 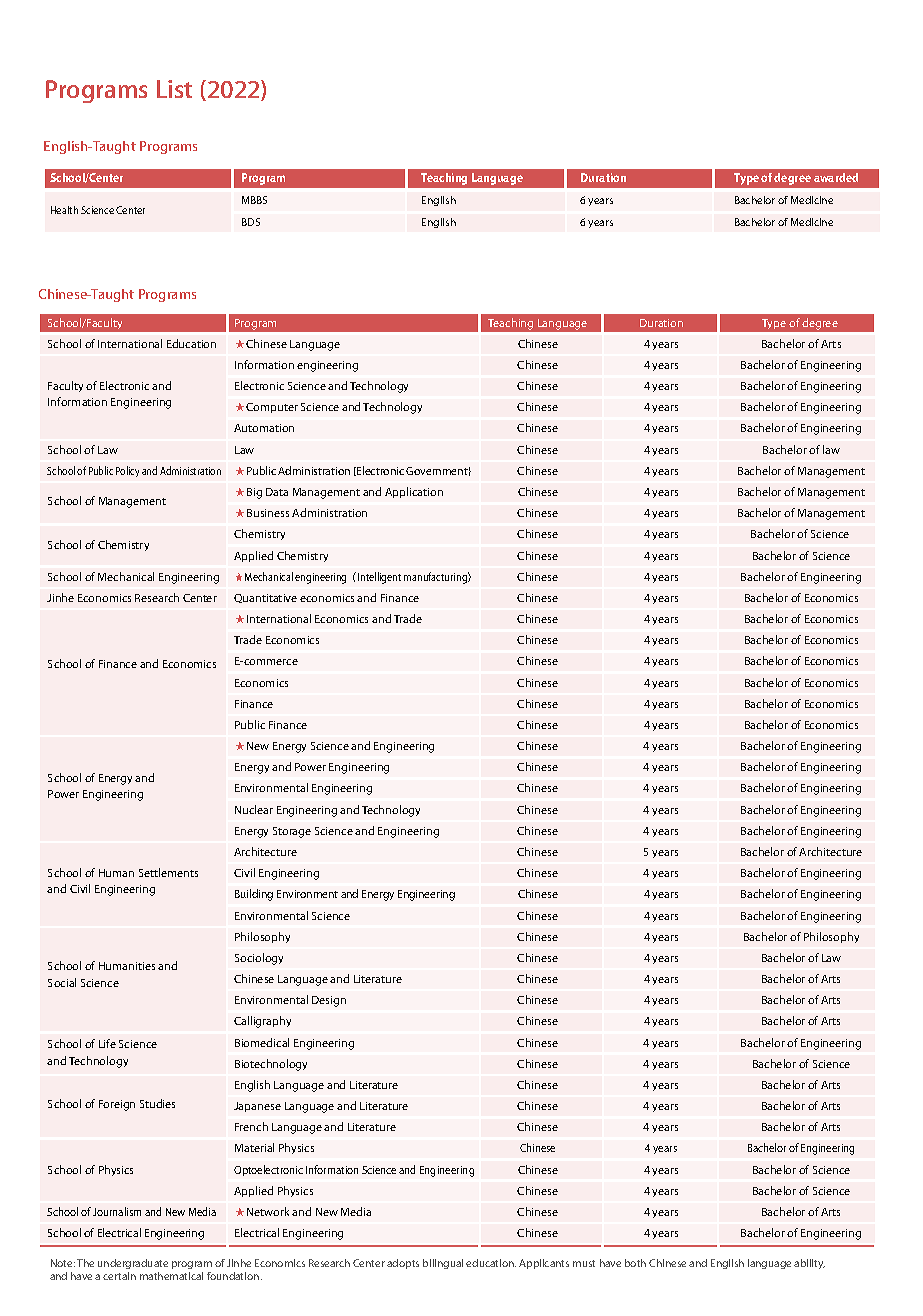 I want to click on awarded, so click(x=836, y=177).
